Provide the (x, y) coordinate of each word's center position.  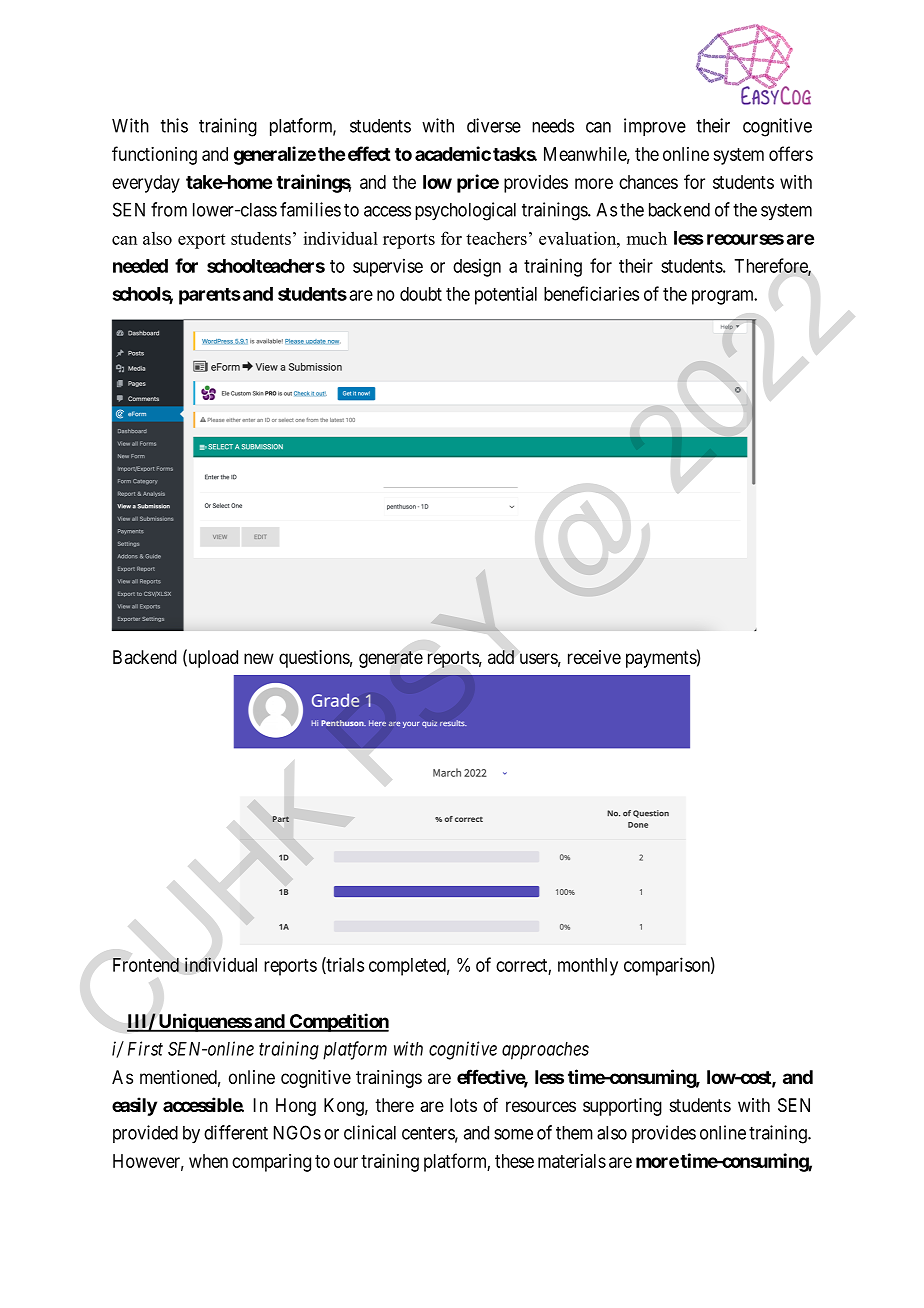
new (259, 658)
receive (594, 657)
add (501, 657)
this (174, 125)
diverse (494, 125)
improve (655, 127)
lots (463, 1105)
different (236, 1132)
